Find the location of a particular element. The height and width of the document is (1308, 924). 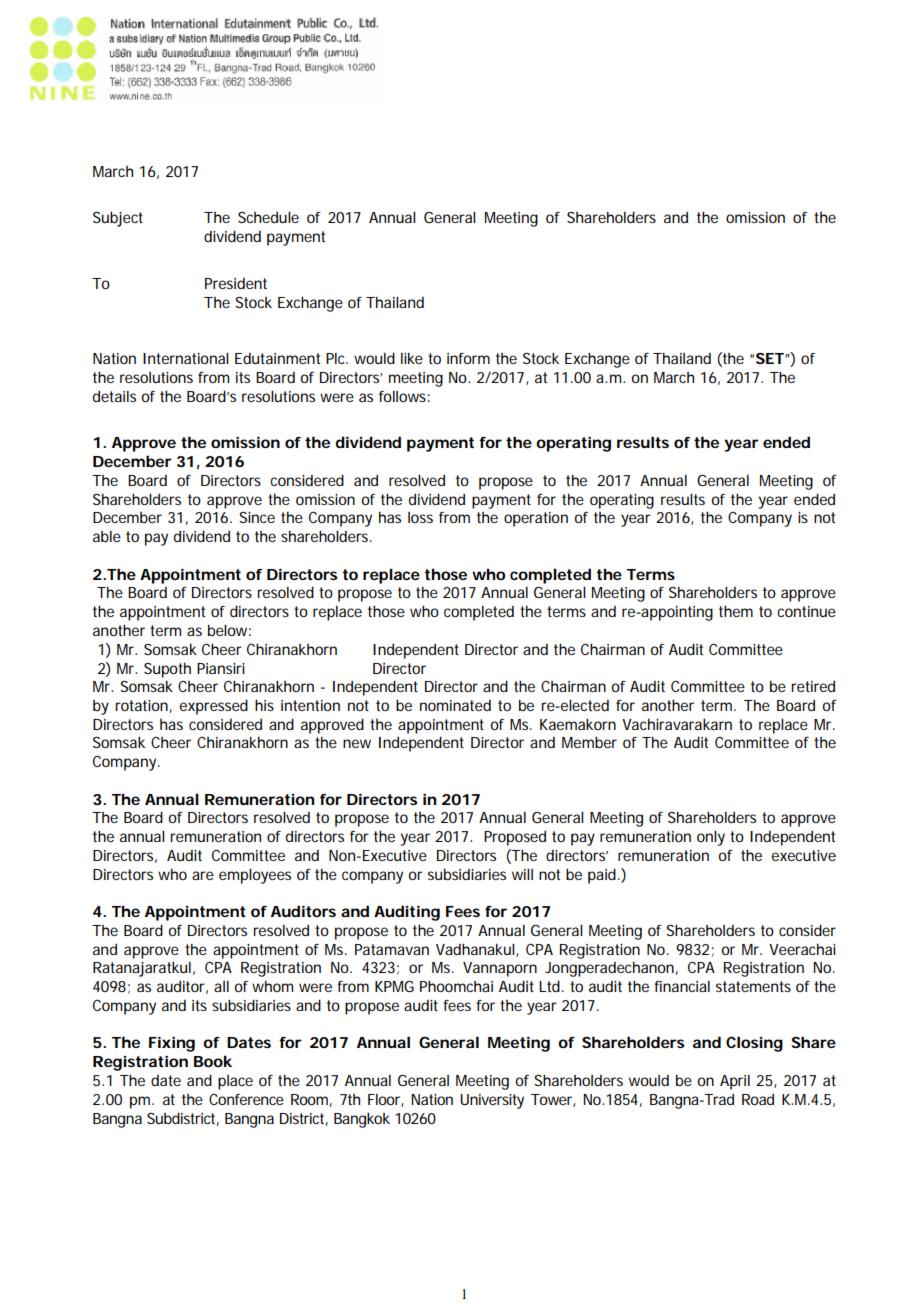

President is located at coordinates (236, 283).
